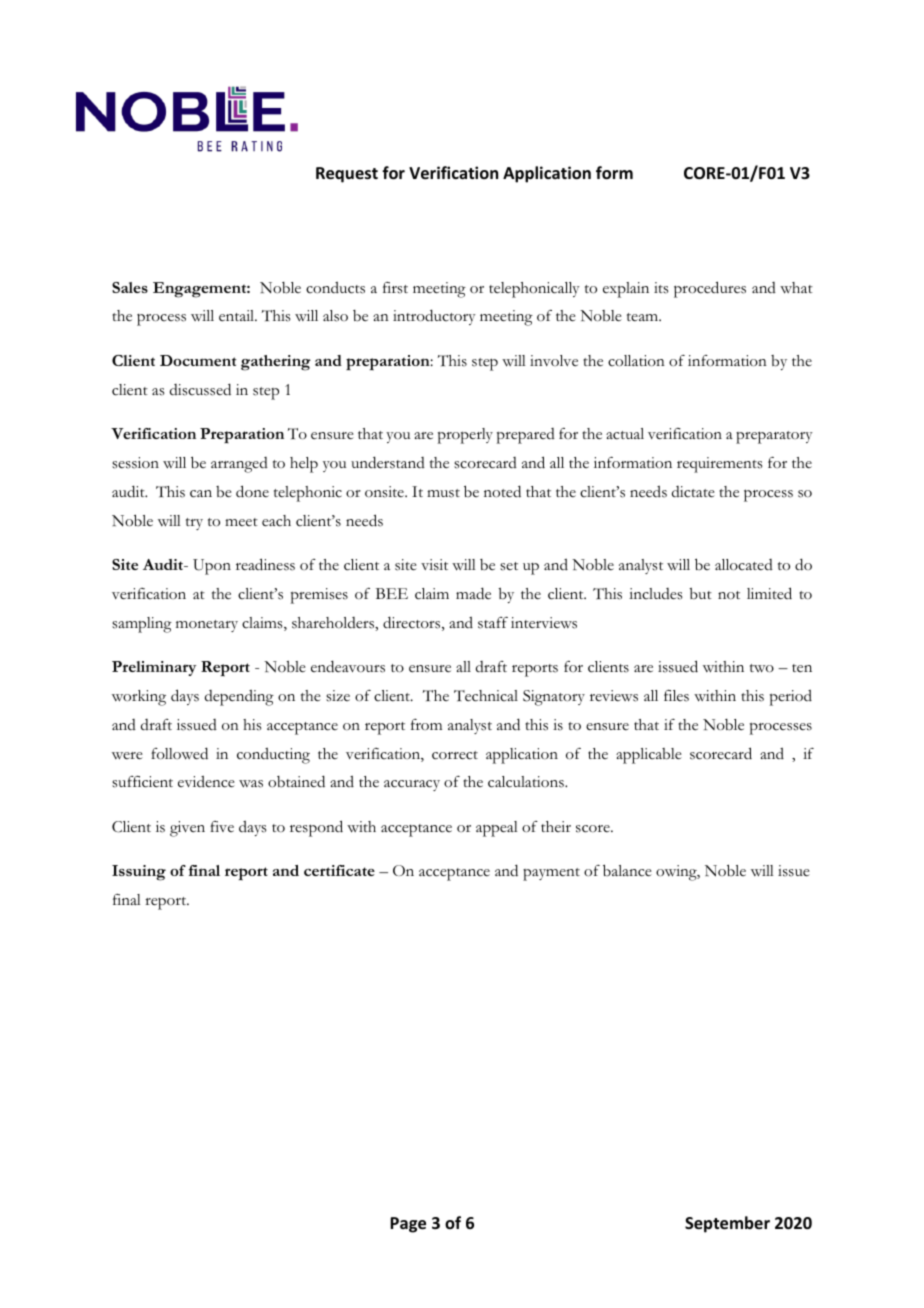 The width and height of the document is (924, 1308). What do you see at coordinates (727, 1224) in the document?
I see `September` at bounding box center [727, 1224].
